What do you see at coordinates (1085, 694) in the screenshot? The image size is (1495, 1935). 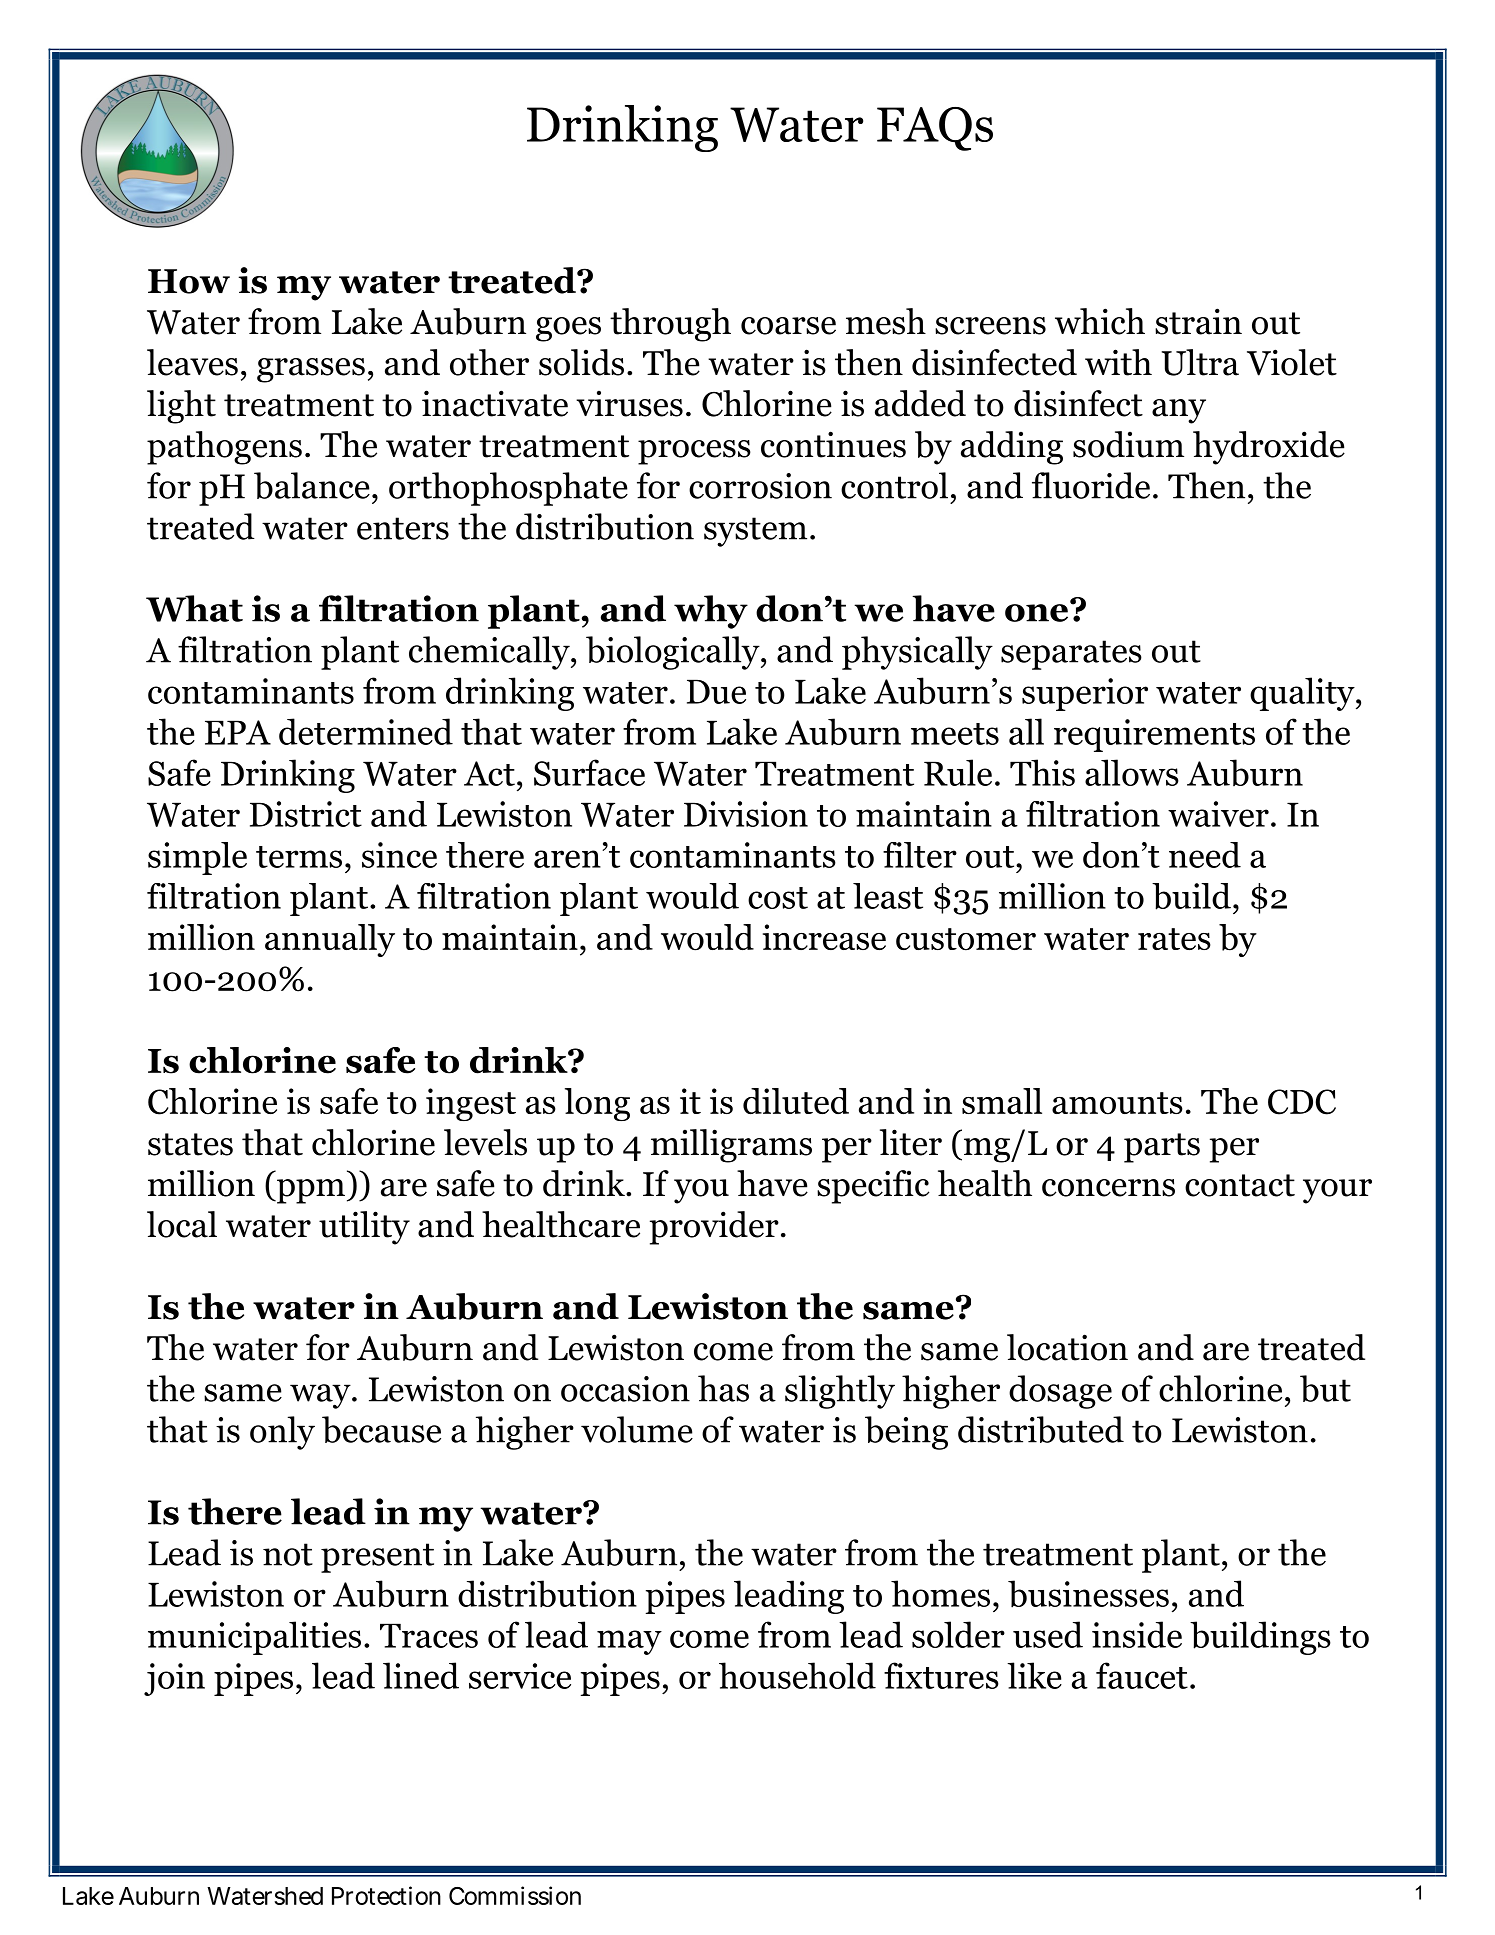 I see `superior` at bounding box center [1085, 694].
